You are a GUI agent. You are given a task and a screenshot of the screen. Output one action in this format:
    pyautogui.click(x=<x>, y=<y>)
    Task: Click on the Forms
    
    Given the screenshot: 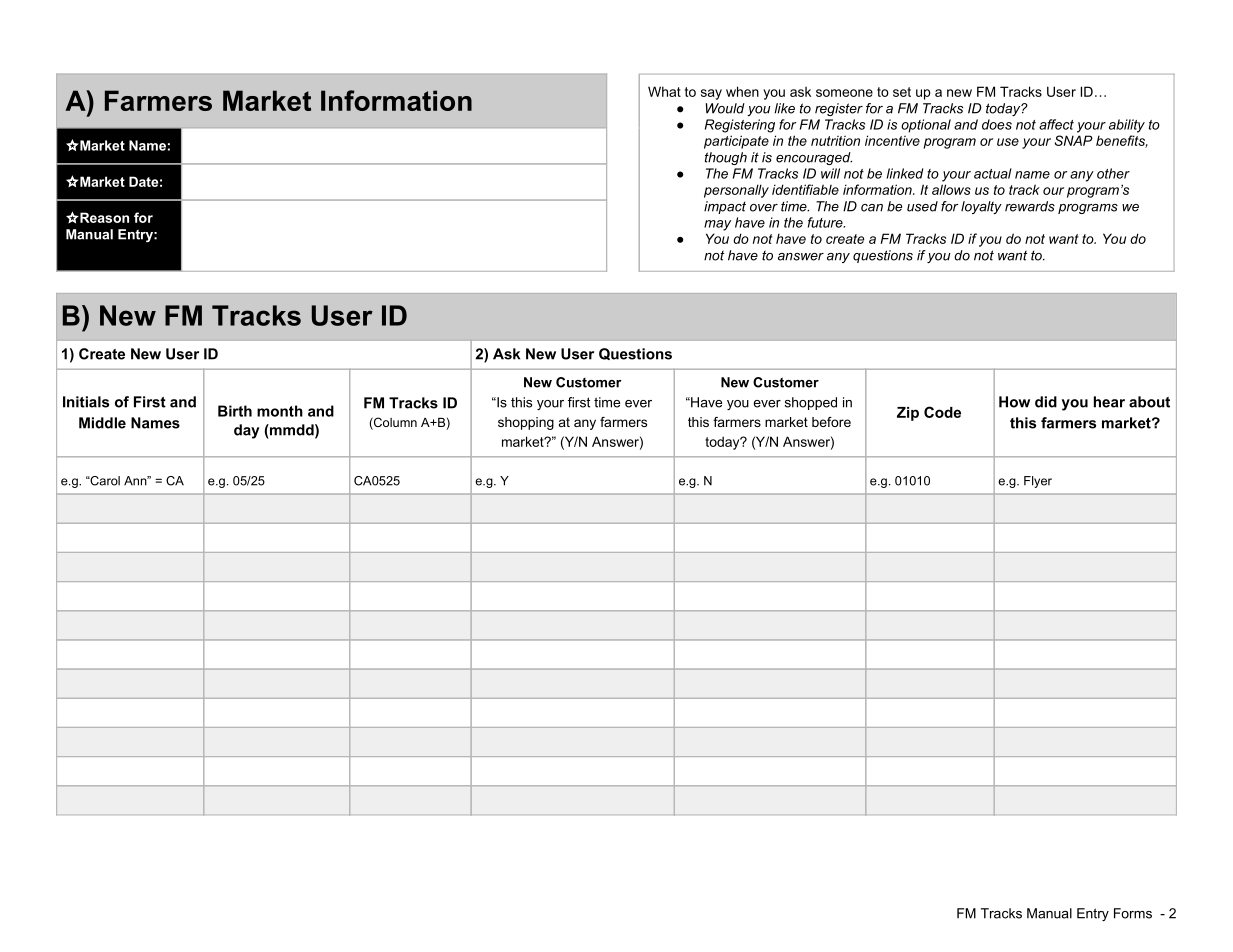 What is the action you would take?
    pyautogui.click(x=1133, y=913)
